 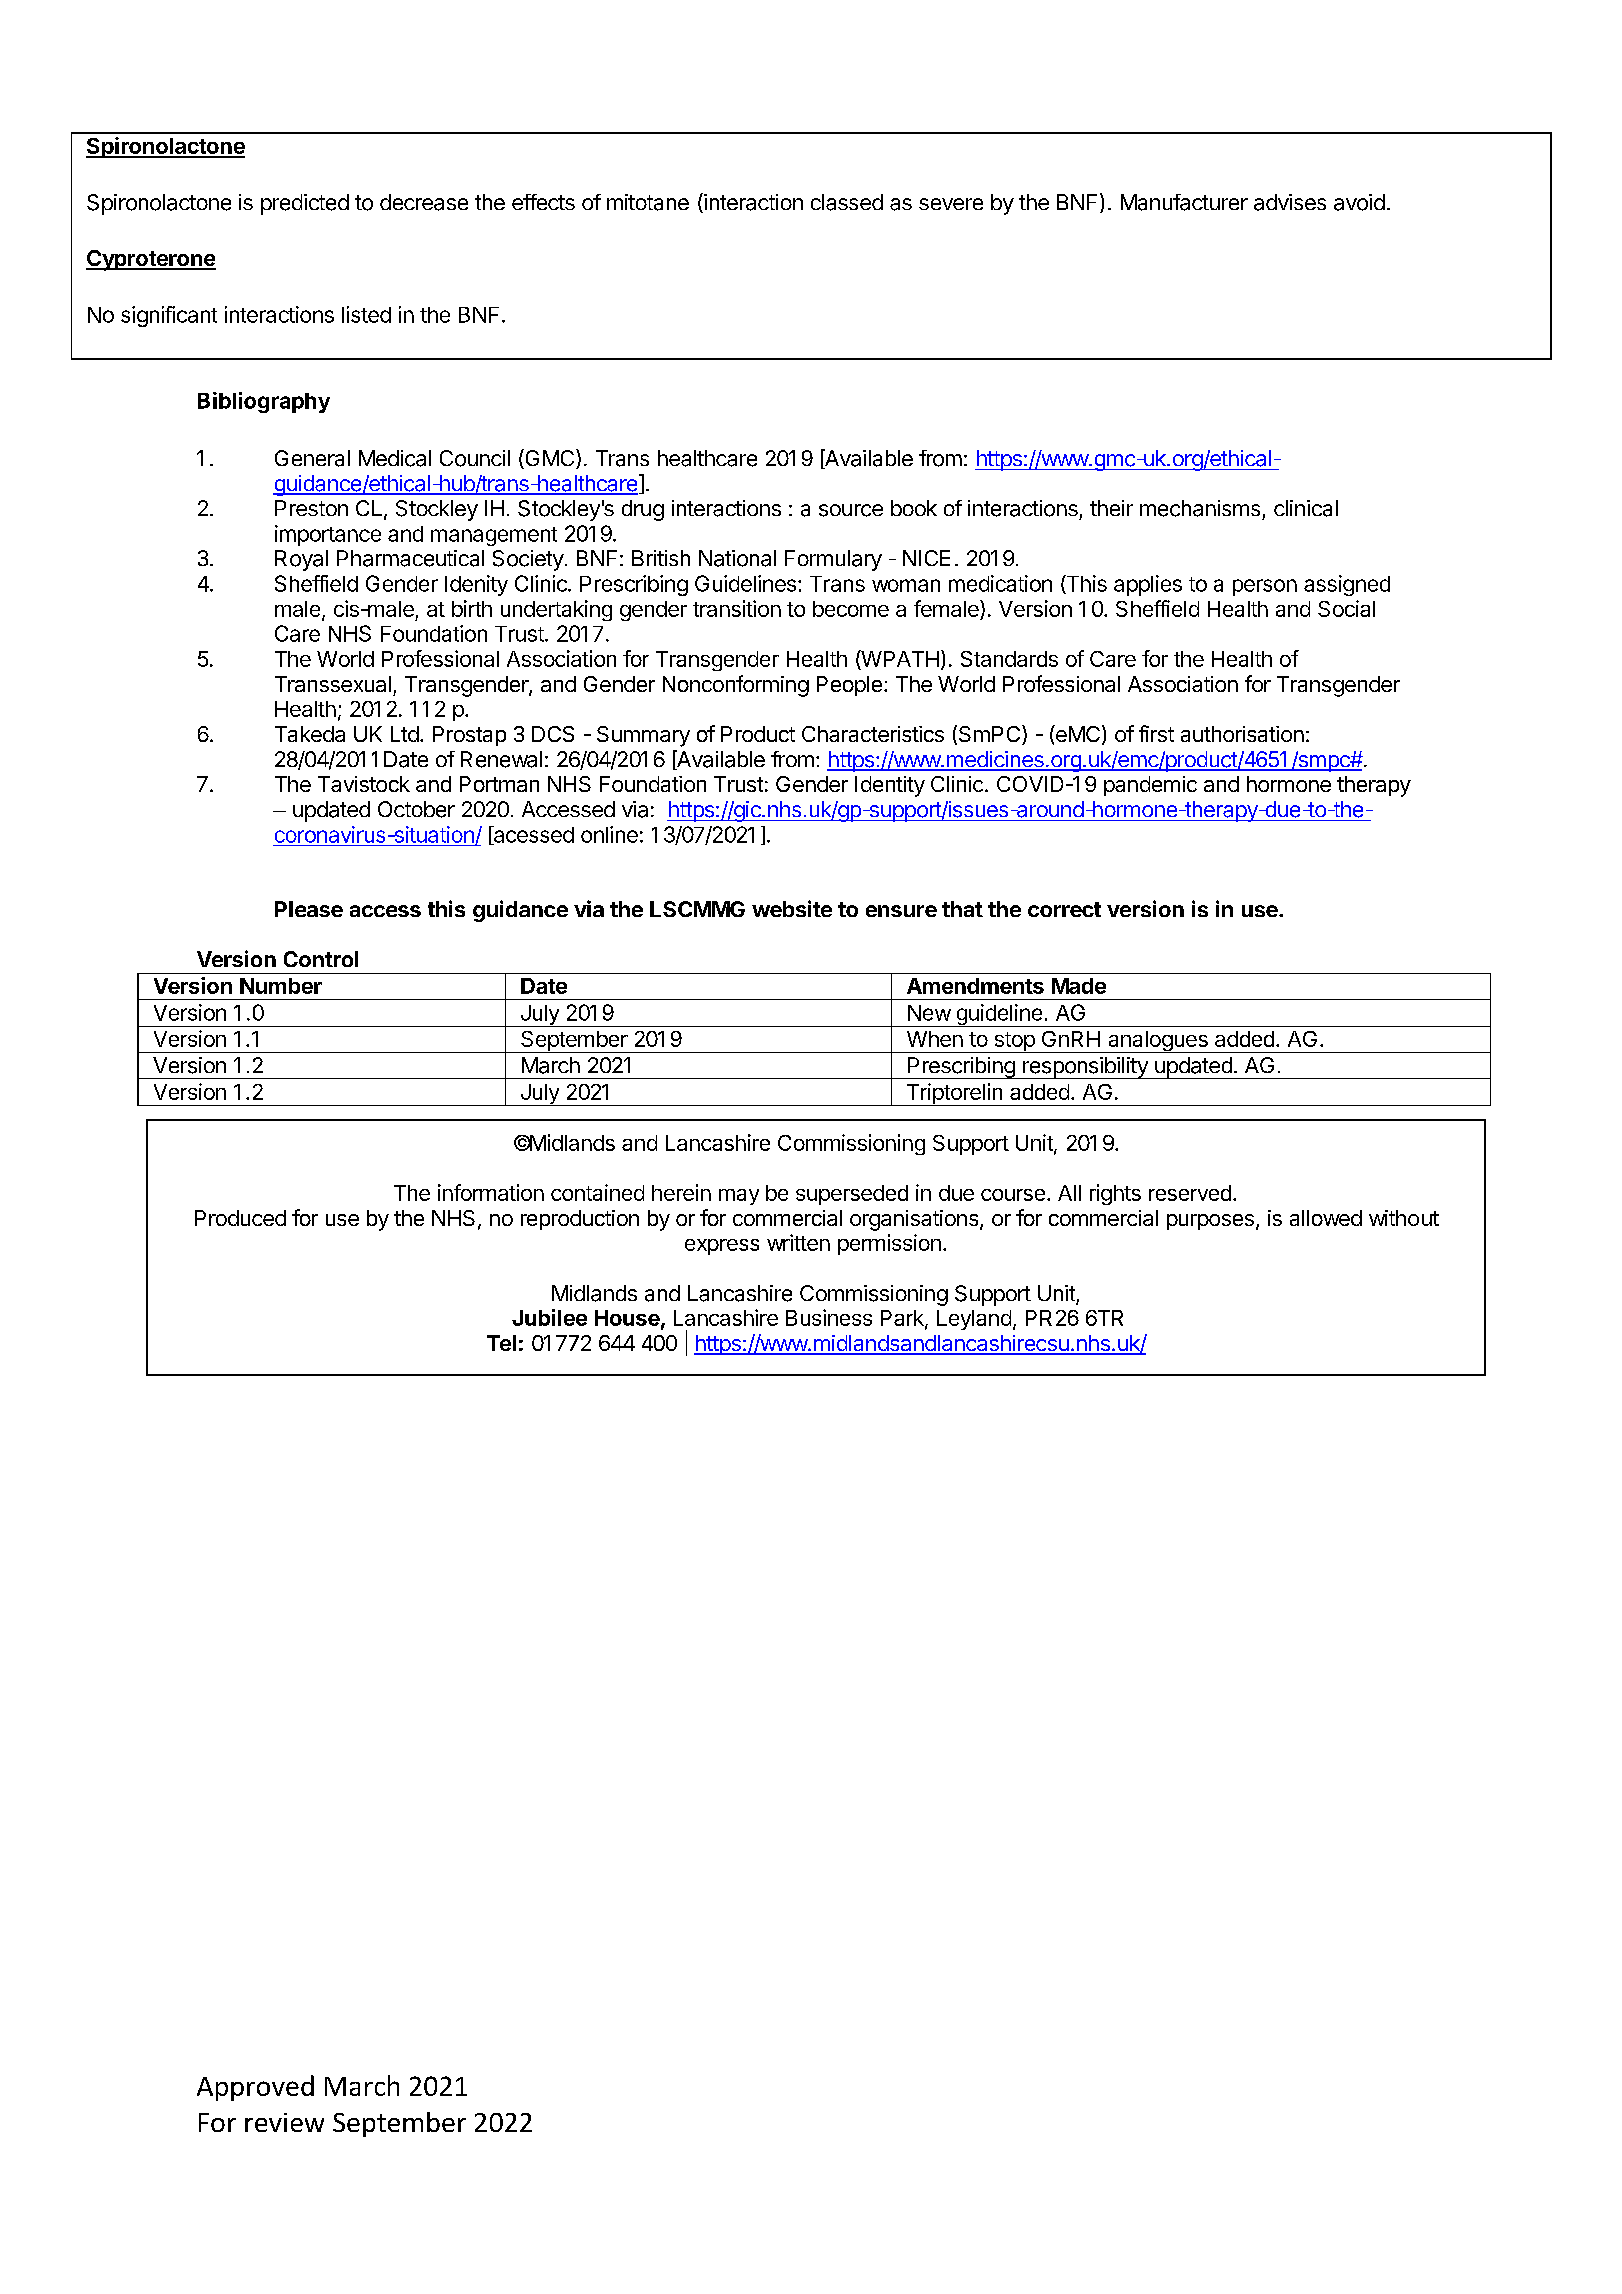 I want to click on classed, so click(x=847, y=202).
